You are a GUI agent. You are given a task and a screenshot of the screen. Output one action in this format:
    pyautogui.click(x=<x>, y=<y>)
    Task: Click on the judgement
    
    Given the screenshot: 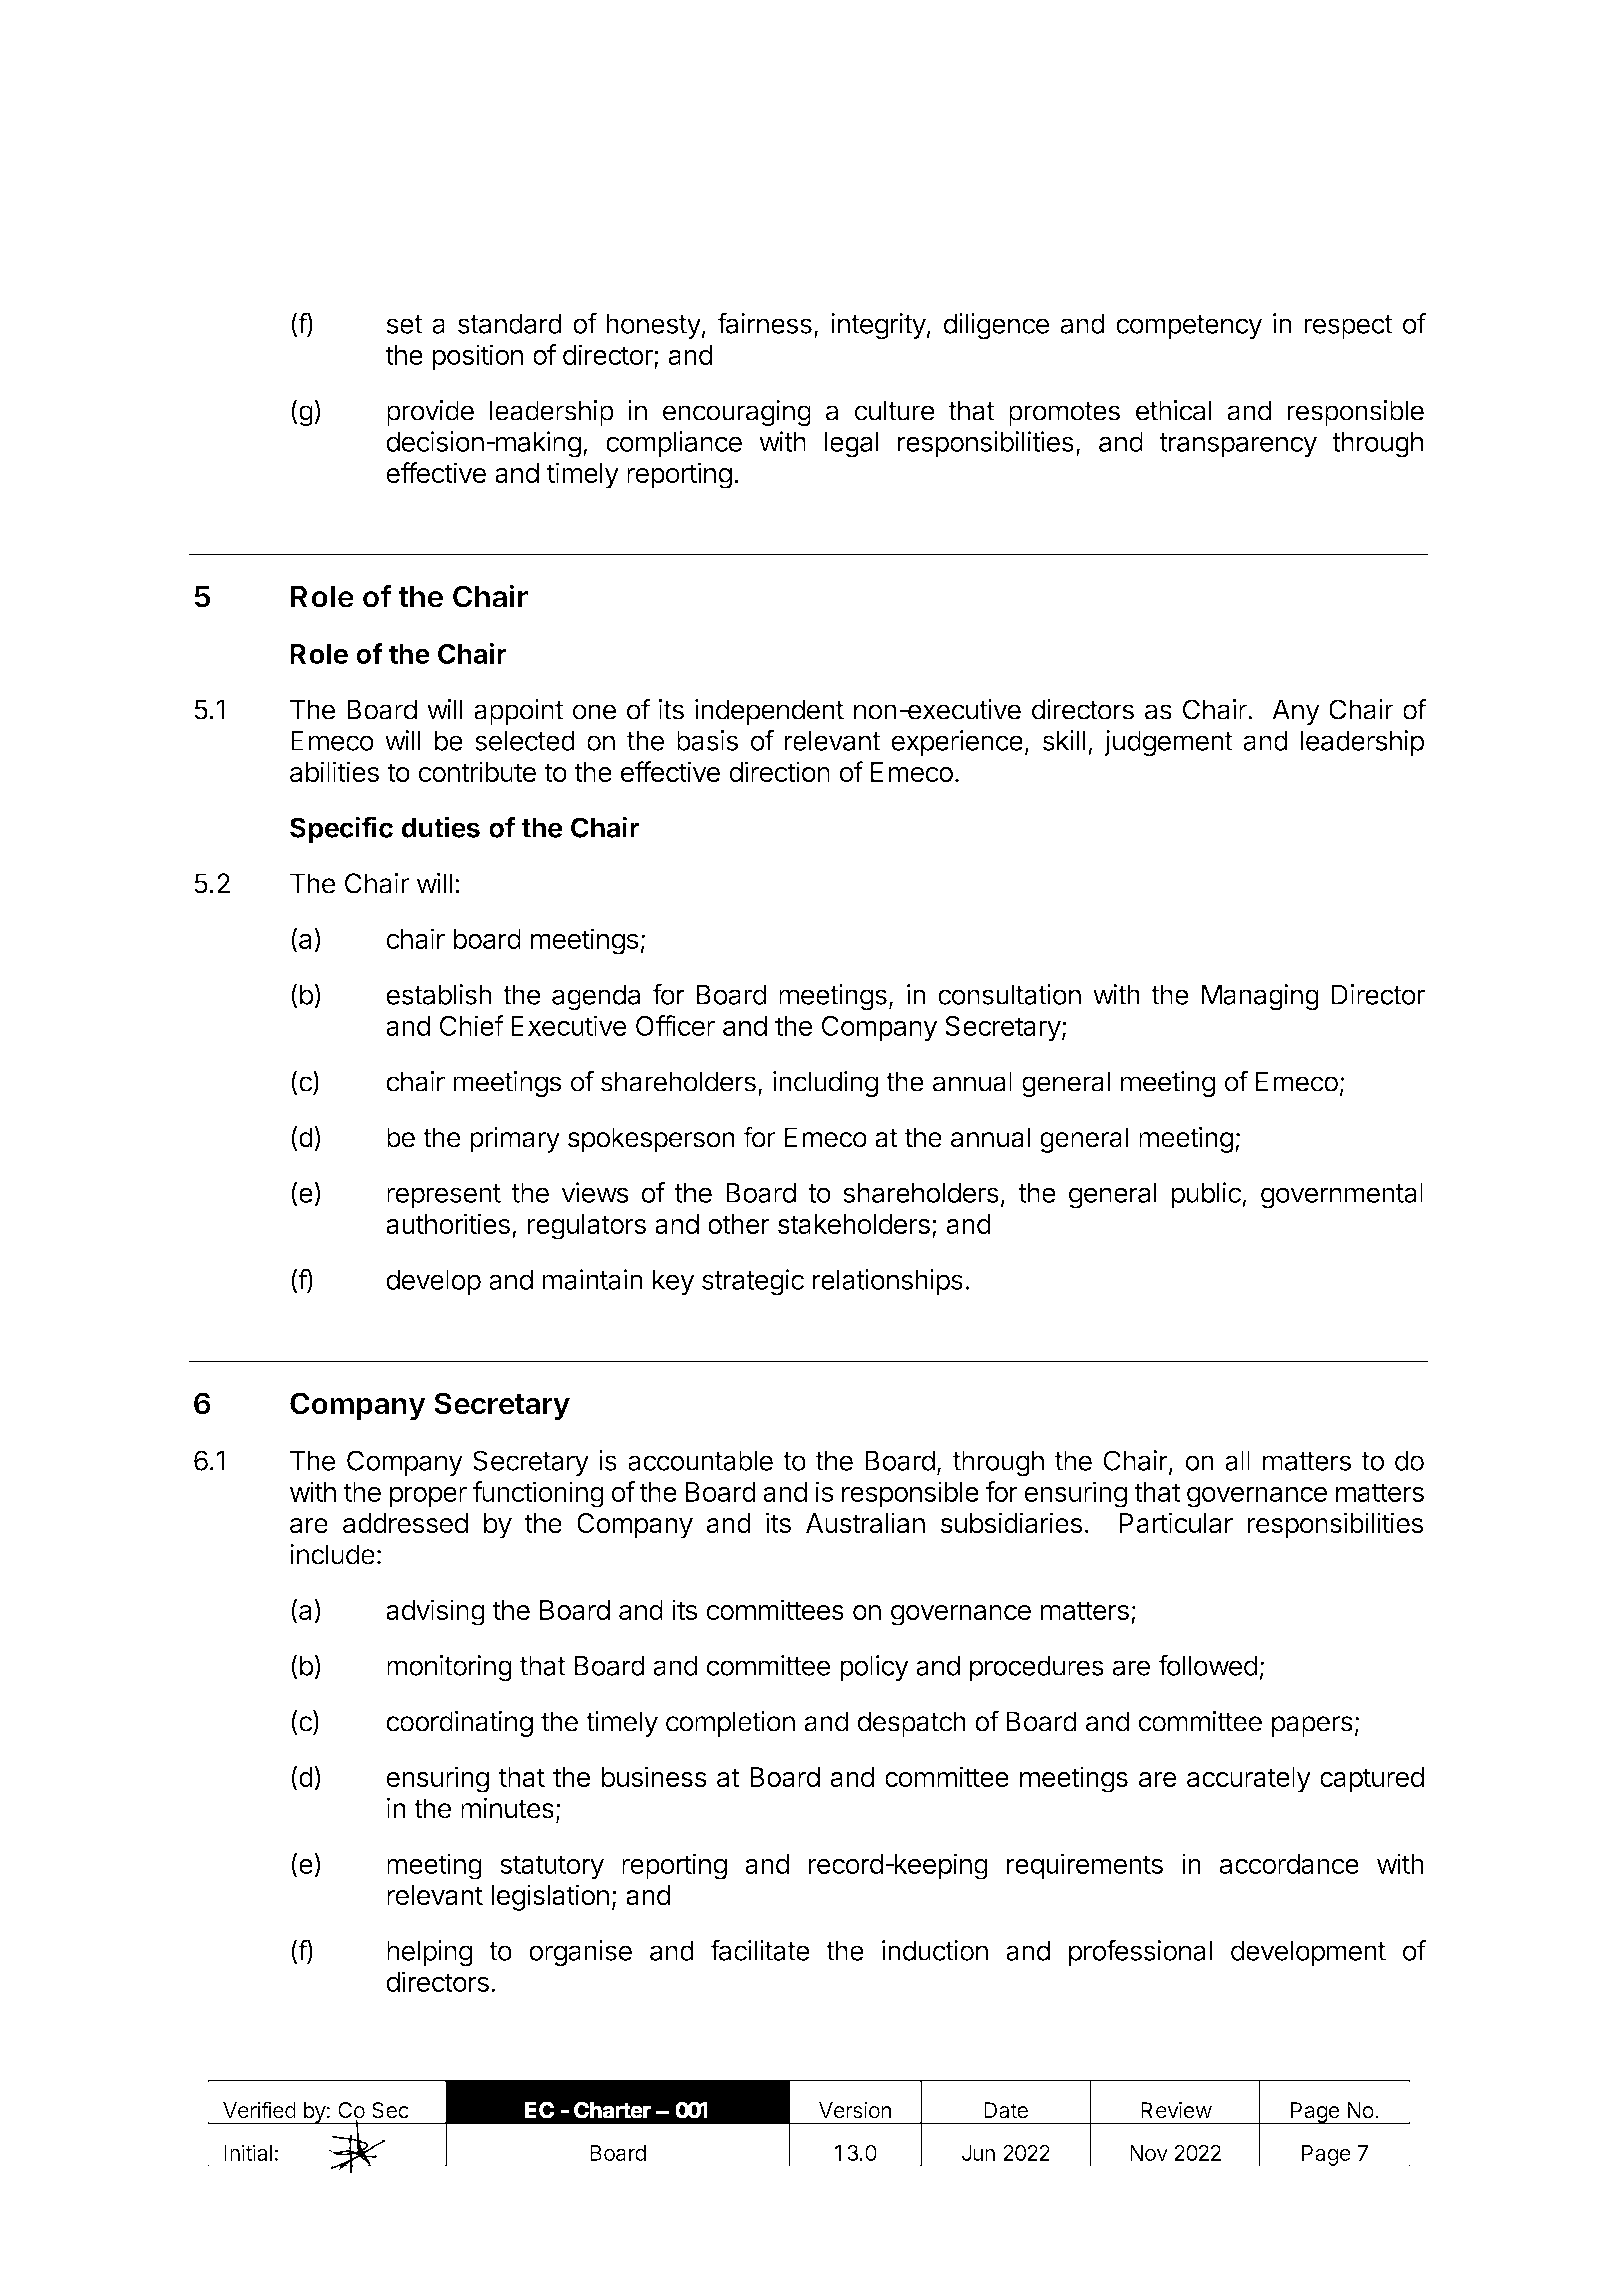 What is the action you would take?
    pyautogui.click(x=1168, y=743)
